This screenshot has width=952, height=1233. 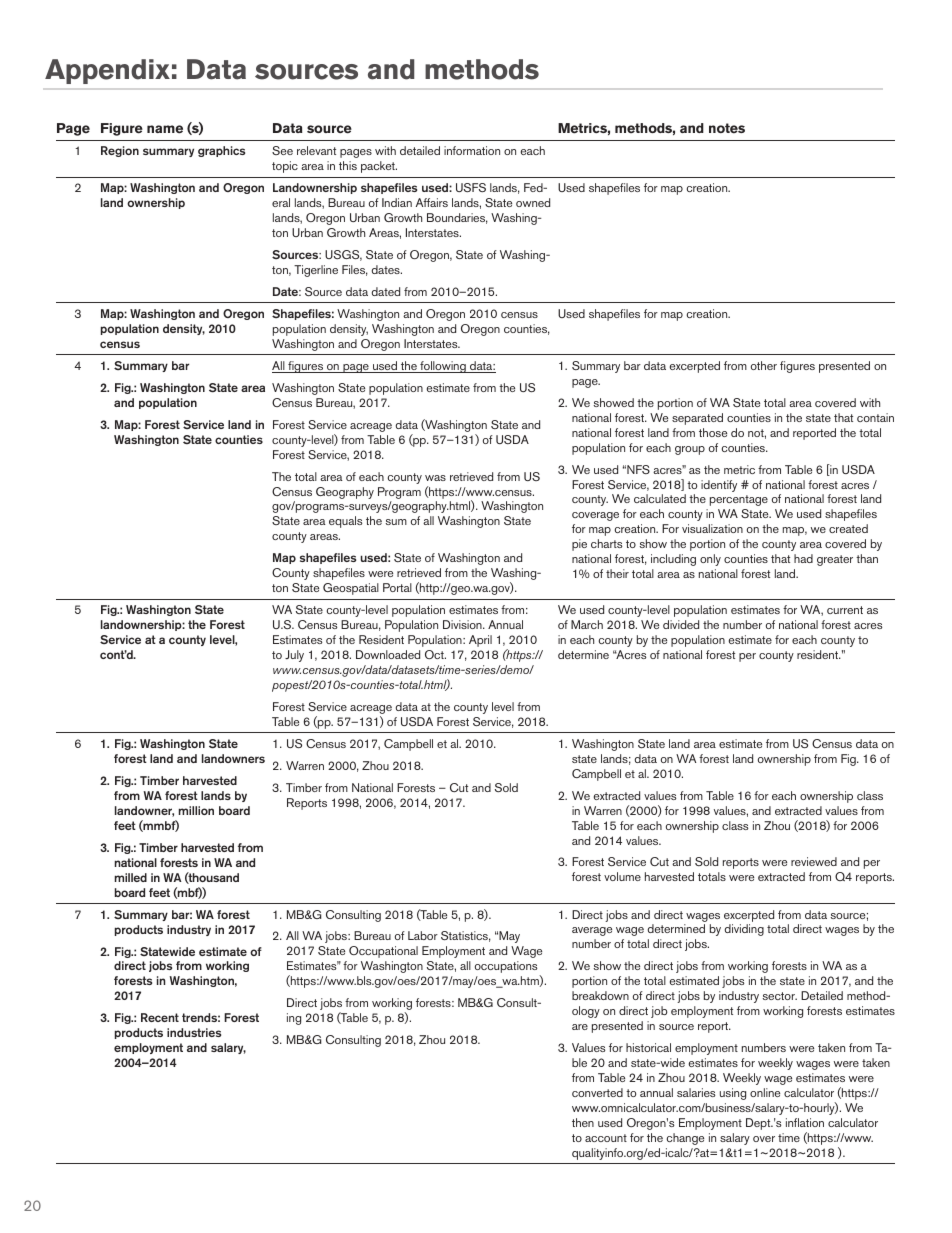 What do you see at coordinates (845, 610) in the screenshot?
I see `current` at bounding box center [845, 610].
